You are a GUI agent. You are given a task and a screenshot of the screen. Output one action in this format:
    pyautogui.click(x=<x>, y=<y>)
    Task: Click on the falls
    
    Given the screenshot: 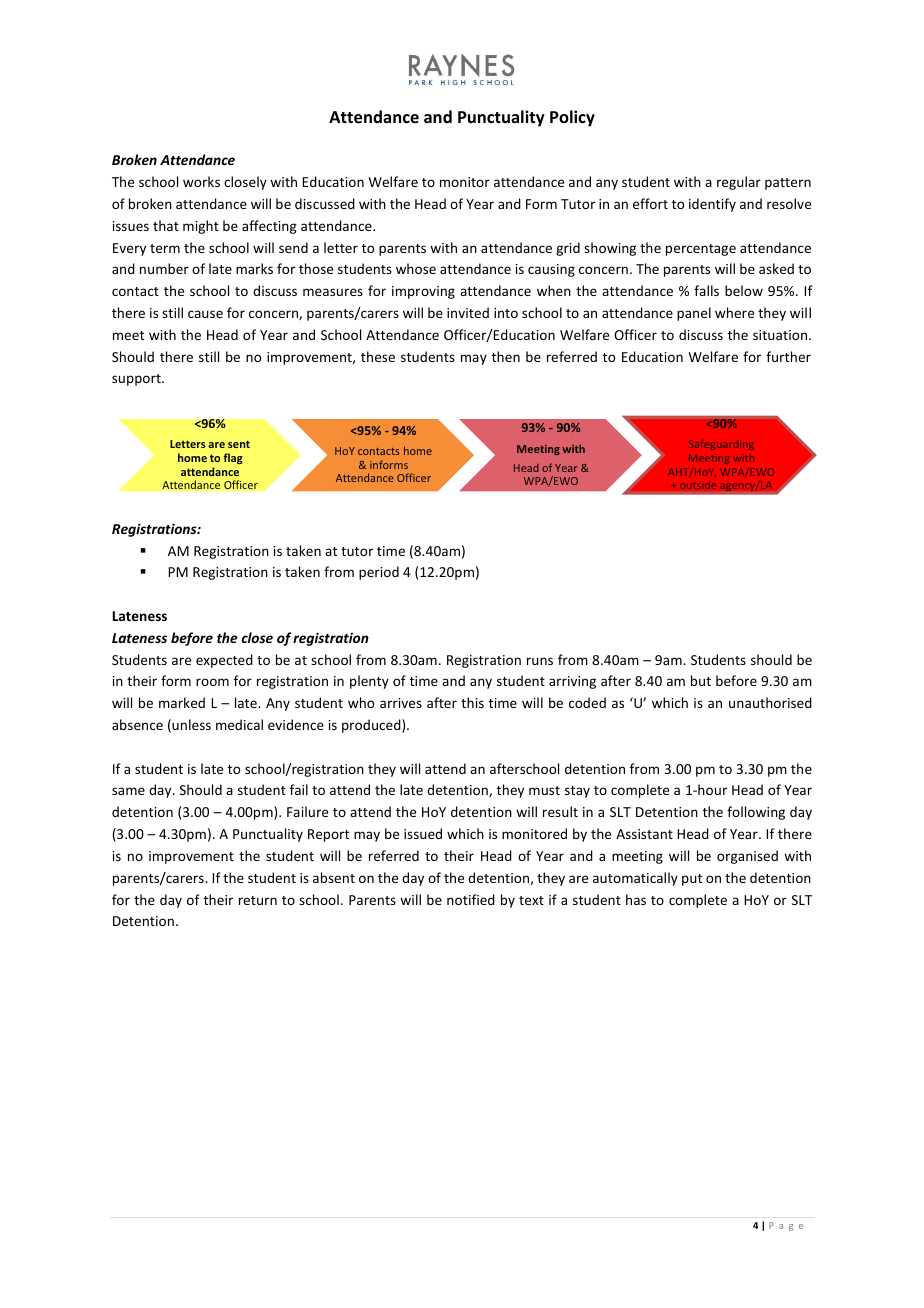 What is the action you would take?
    pyautogui.click(x=706, y=290)
